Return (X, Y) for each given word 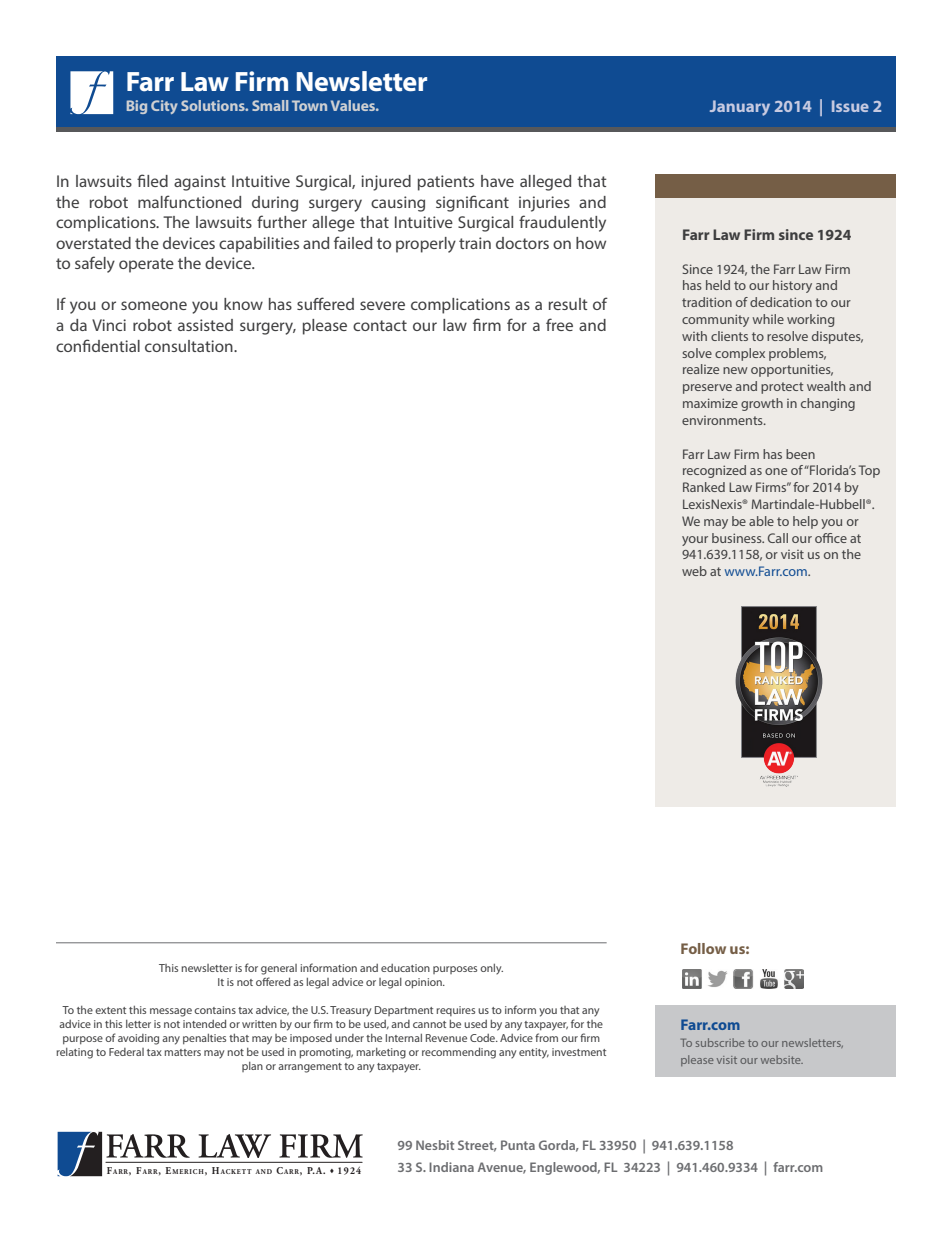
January (740, 108)
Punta (518, 1145)
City (164, 107)
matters (182, 1052)
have (497, 181)
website (782, 1059)
